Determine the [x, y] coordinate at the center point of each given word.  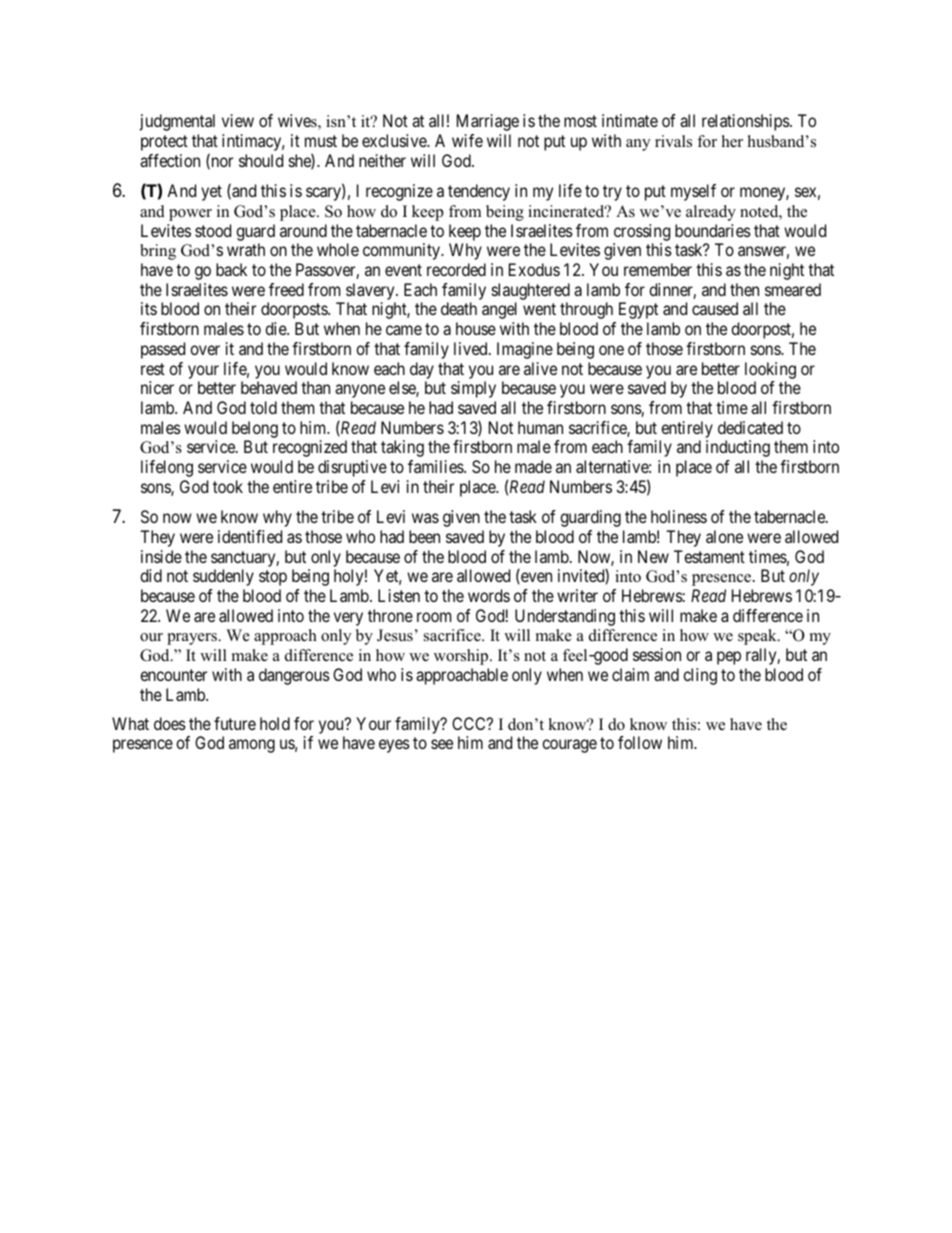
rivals [673, 141]
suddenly [223, 577]
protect [164, 143]
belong [255, 429]
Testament [709, 556]
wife [467, 140]
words [489, 595]
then [744, 289]
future [235, 723]
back [231, 269]
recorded [456, 269]
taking [402, 448]
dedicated [750, 427]
